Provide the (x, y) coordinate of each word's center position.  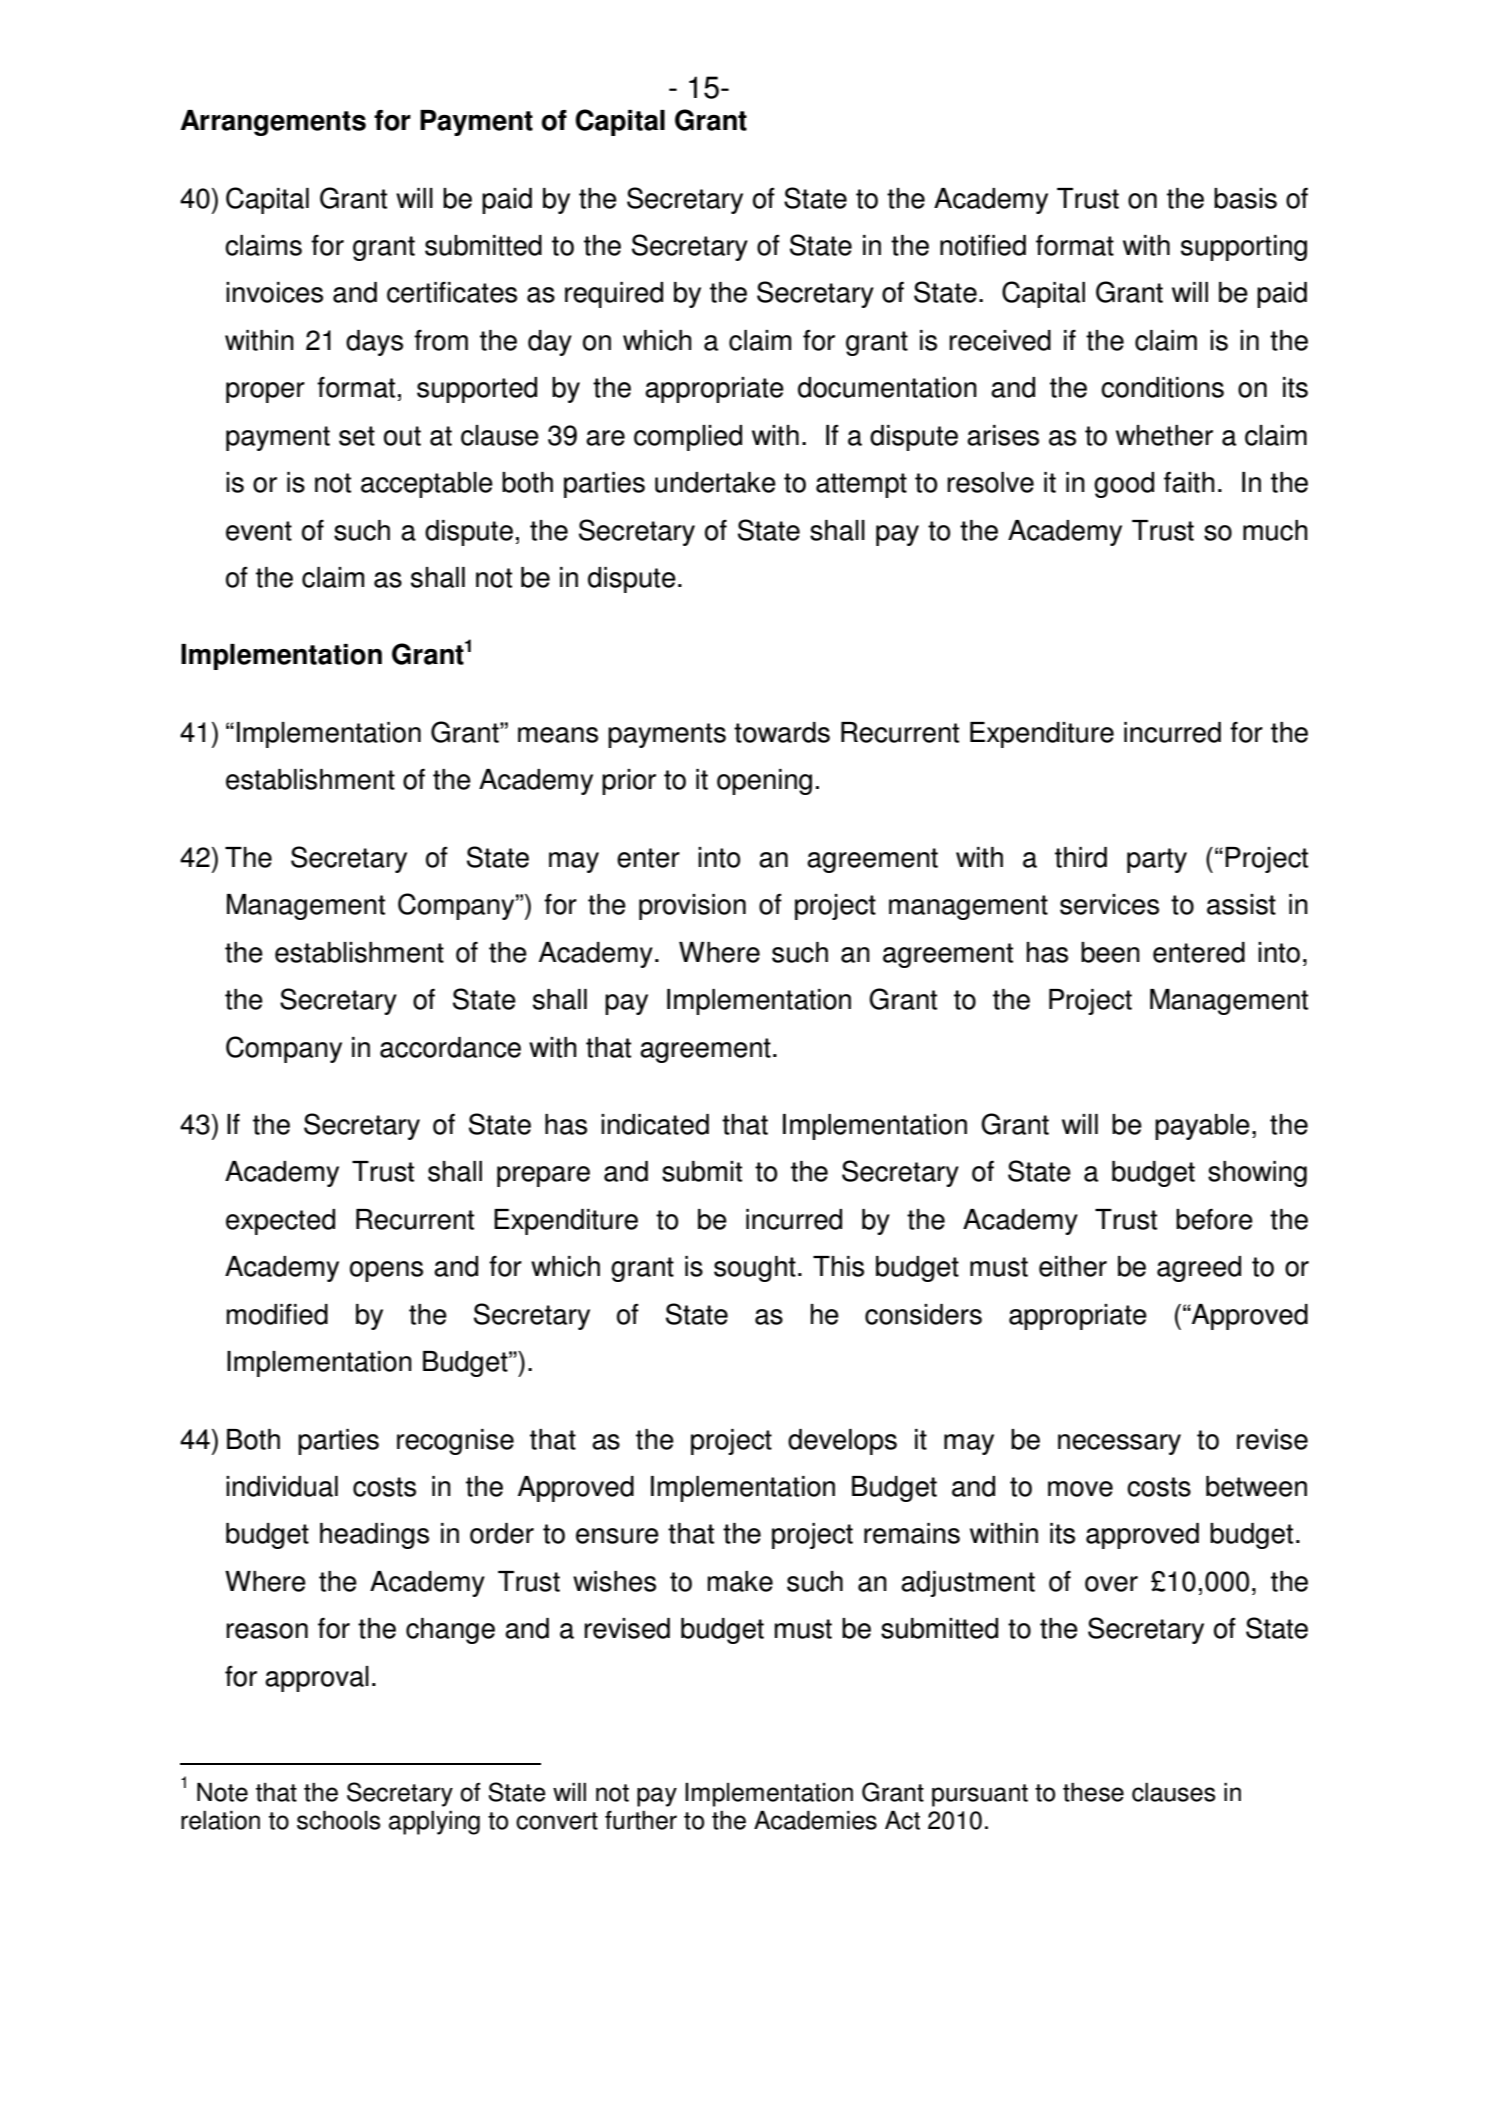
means (558, 735)
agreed (1199, 1269)
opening (764, 782)
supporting (1244, 248)
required (614, 295)
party (1157, 860)
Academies (815, 1820)
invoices (274, 292)
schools (338, 1820)
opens (386, 1271)
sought (755, 1269)
